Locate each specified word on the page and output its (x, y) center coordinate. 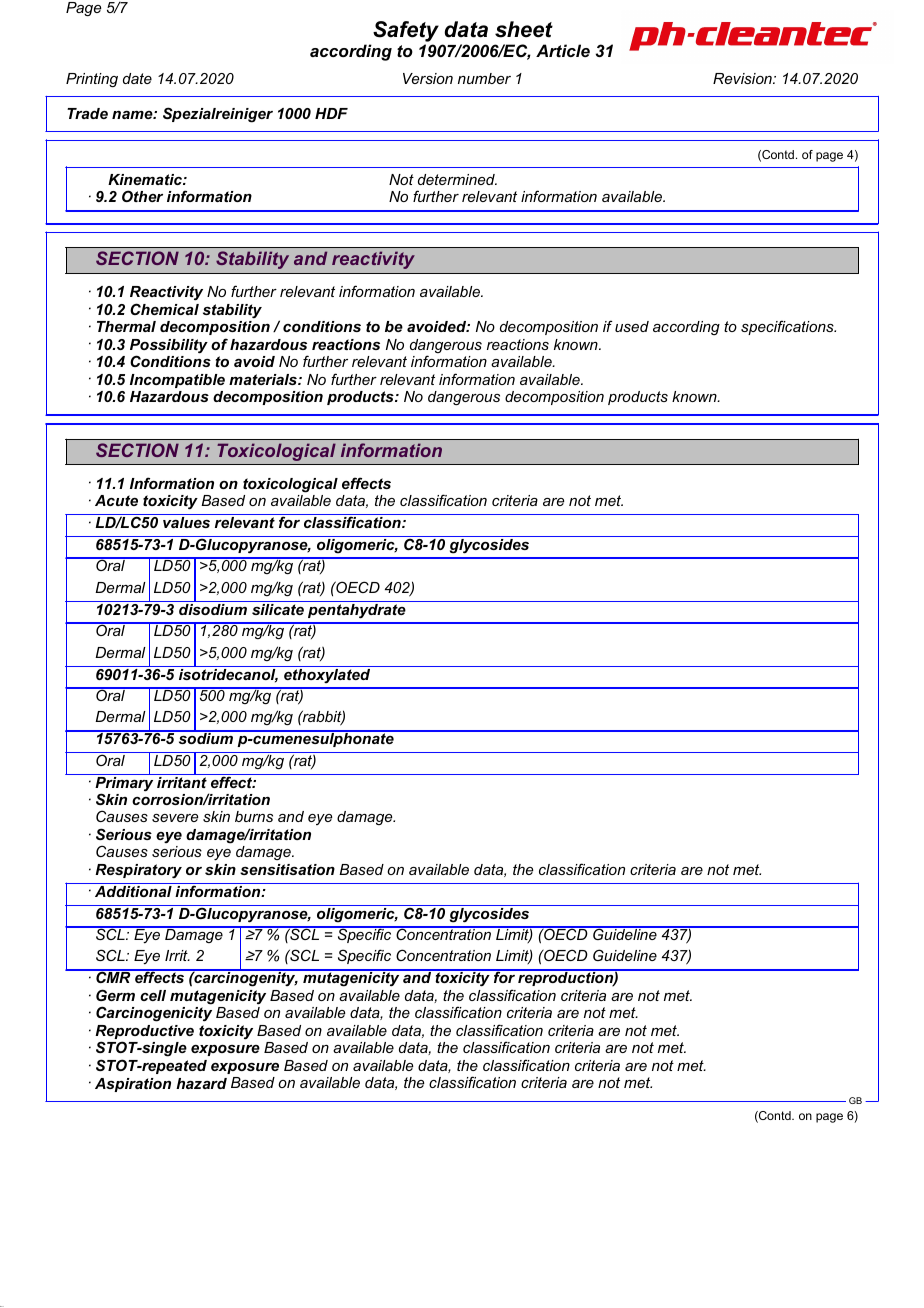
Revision (743, 78)
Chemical (164, 309)
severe (175, 818)
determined (457, 179)
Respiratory (138, 871)
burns (254, 816)
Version (428, 78)
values (186, 522)
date (137, 78)
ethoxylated (327, 674)
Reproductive (144, 1033)
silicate (278, 609)
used (632, 326)
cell (153, 995)
